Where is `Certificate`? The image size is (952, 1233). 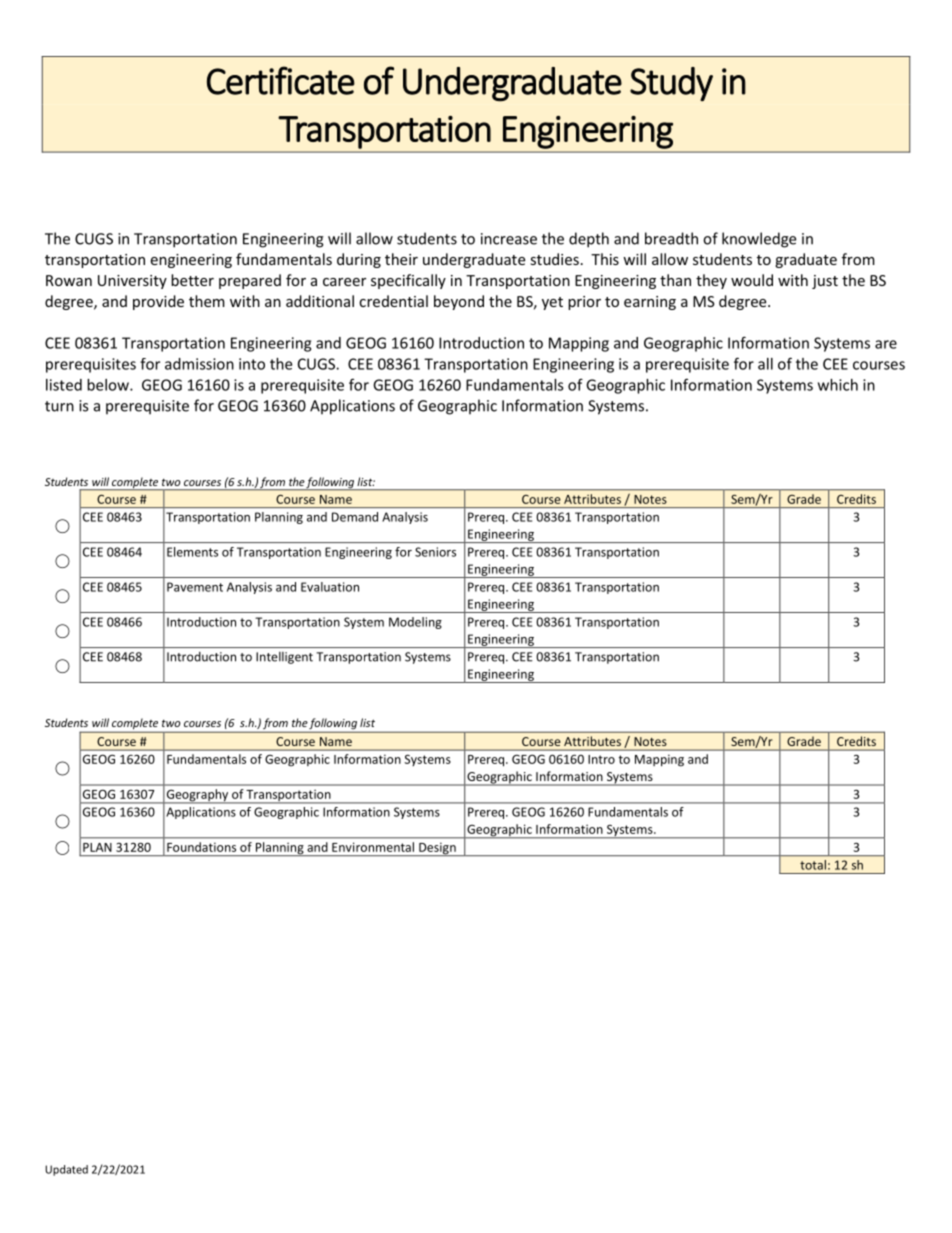 Certificate is located at coordinates (281, 80).
